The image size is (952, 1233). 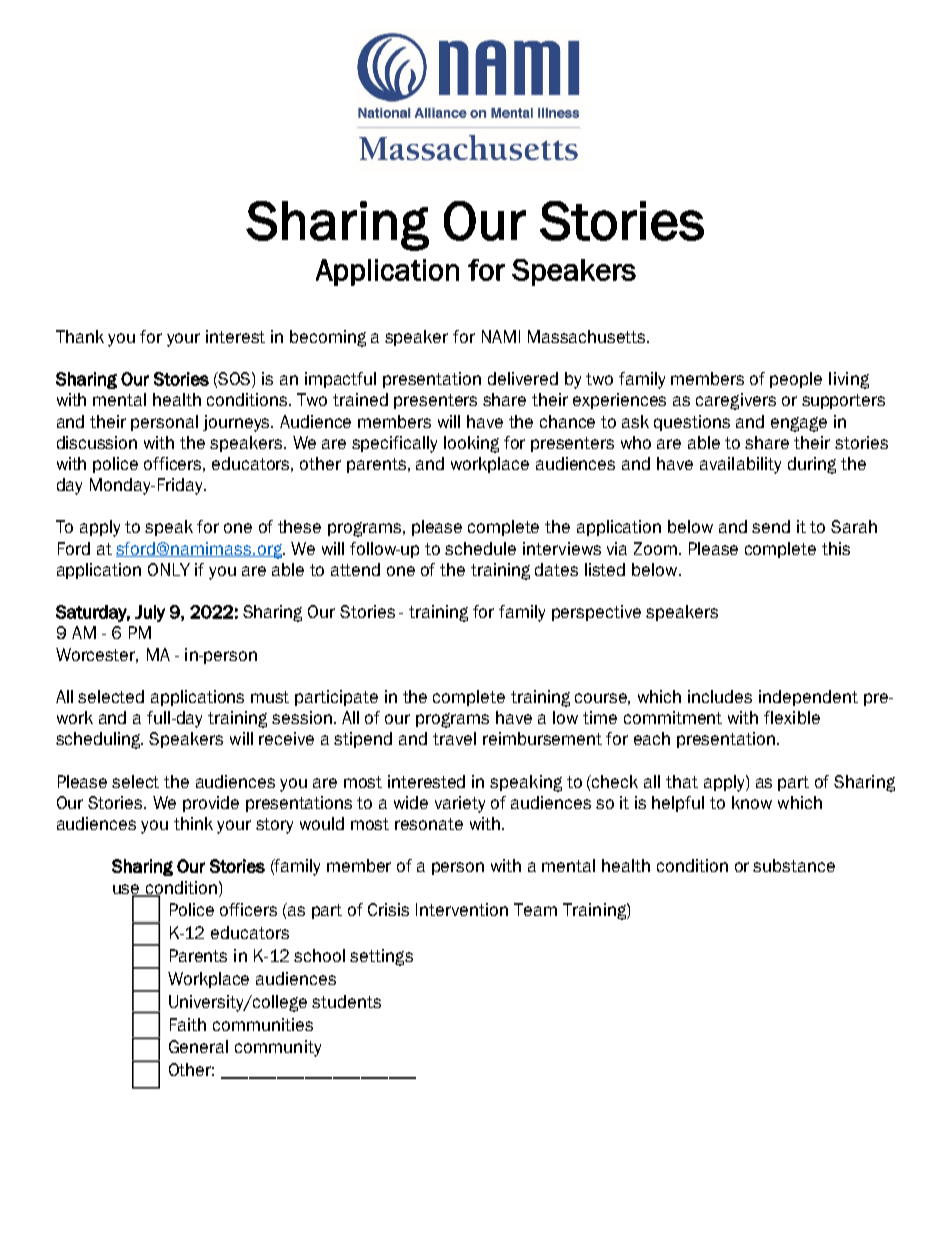 I want to click on delivered, so click(x=523, y=378).
